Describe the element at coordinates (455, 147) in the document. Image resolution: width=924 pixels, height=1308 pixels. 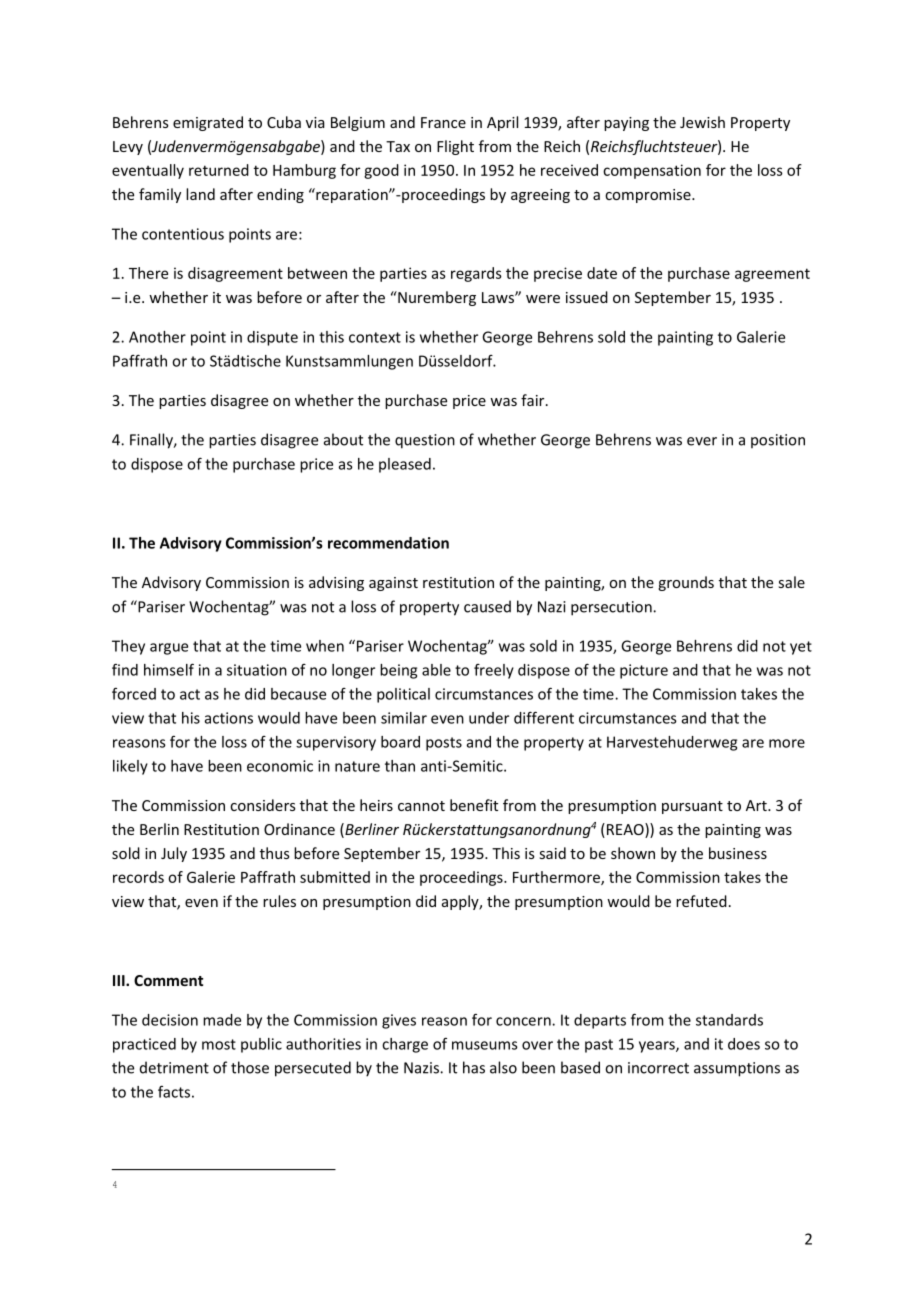
I see `Flight` at that location.
